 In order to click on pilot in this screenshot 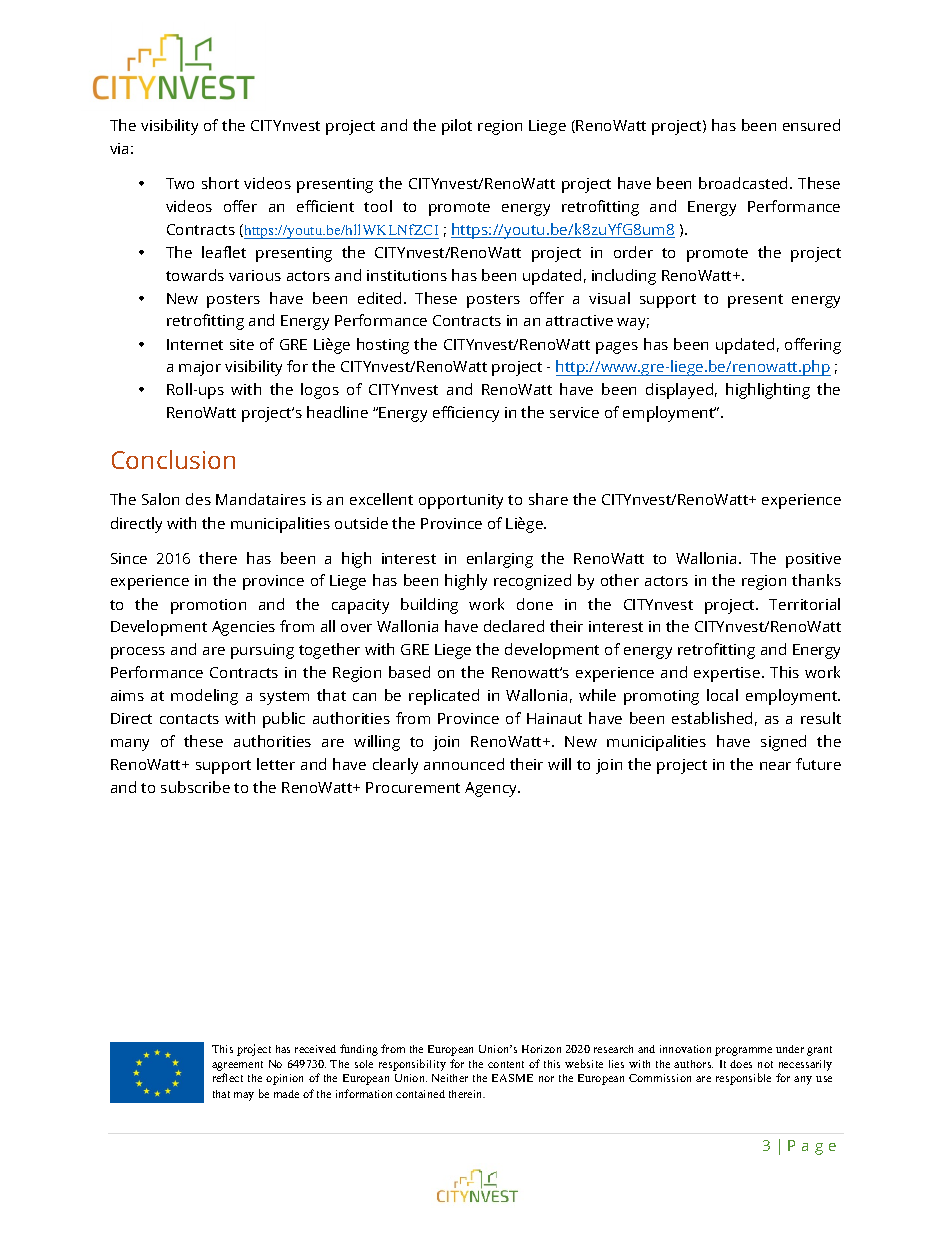, I will do `click(457, 127)`.
